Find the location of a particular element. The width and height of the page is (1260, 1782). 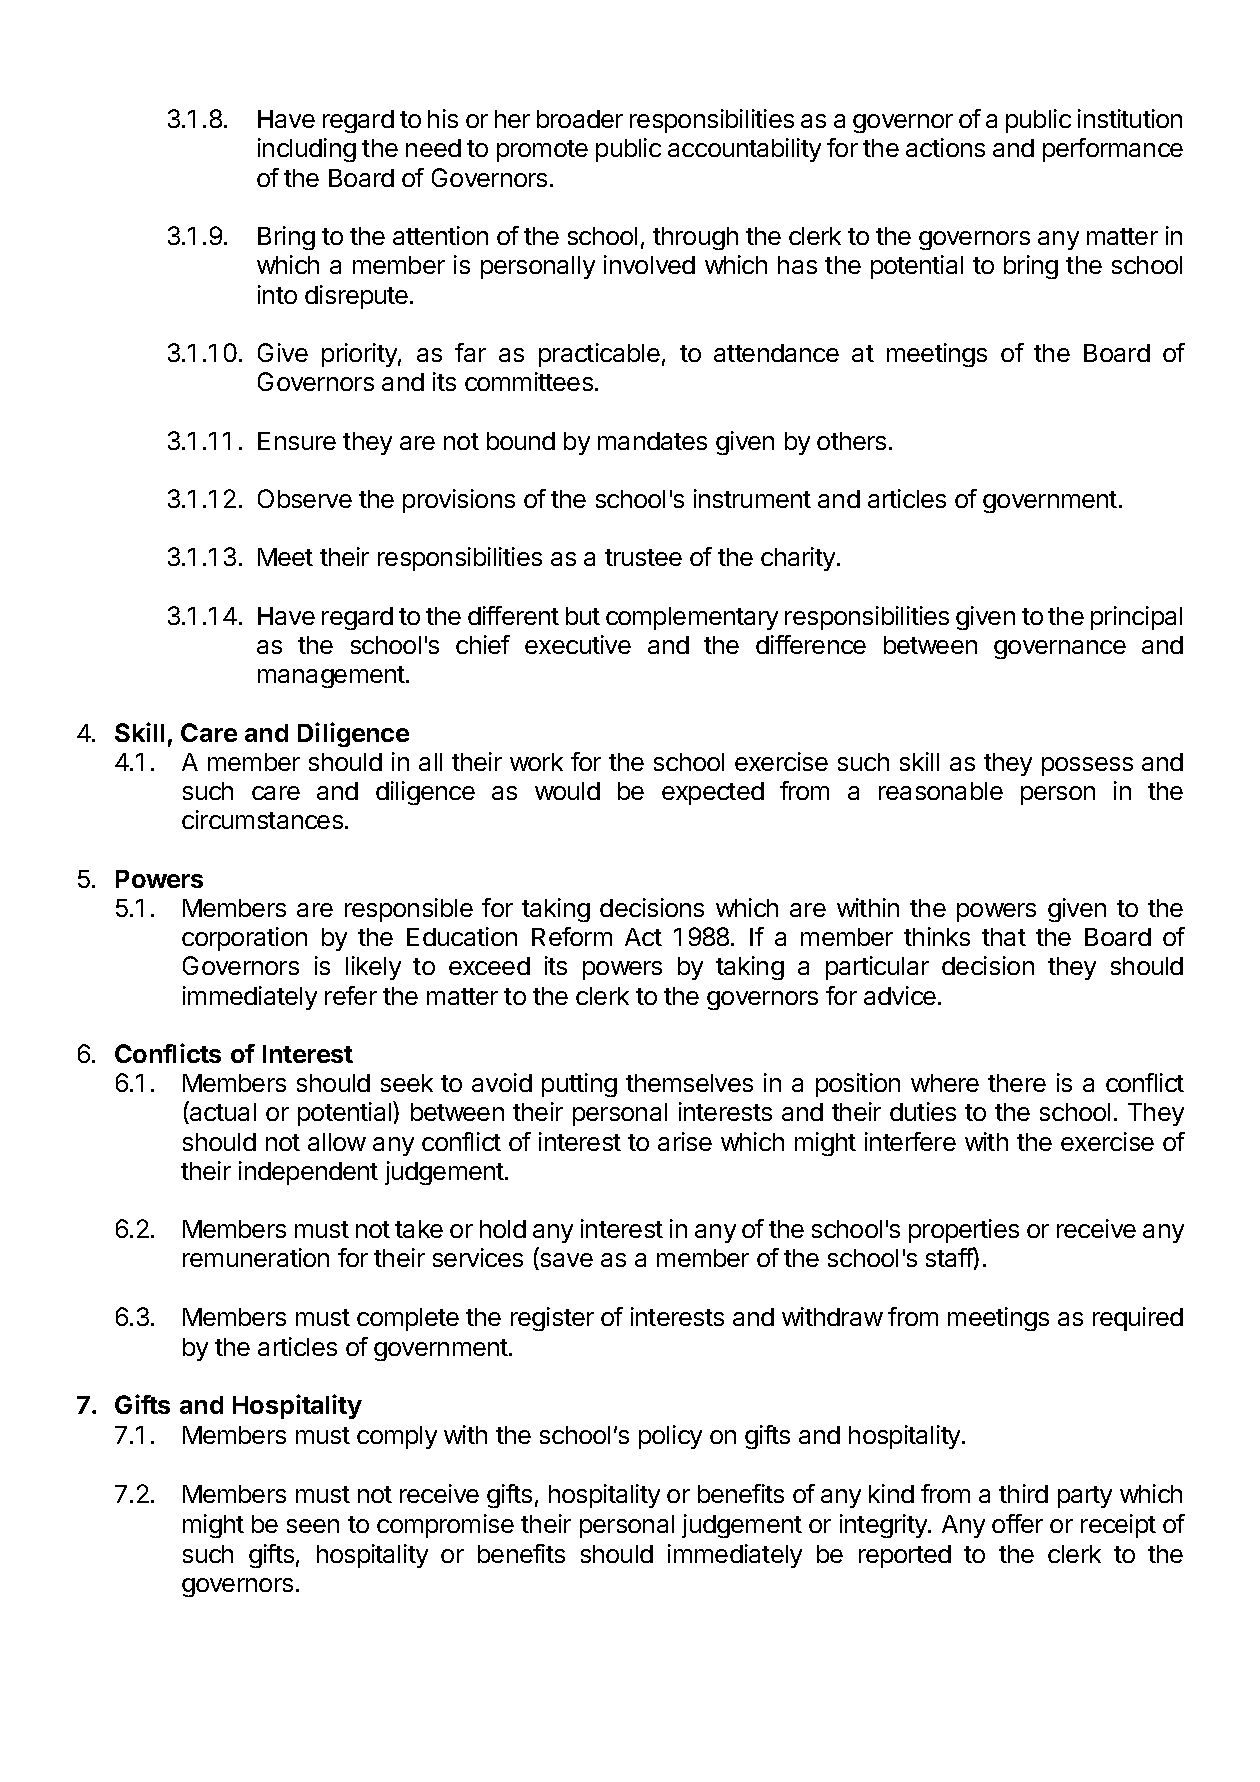

actions is located at coordinates (945, 147).
